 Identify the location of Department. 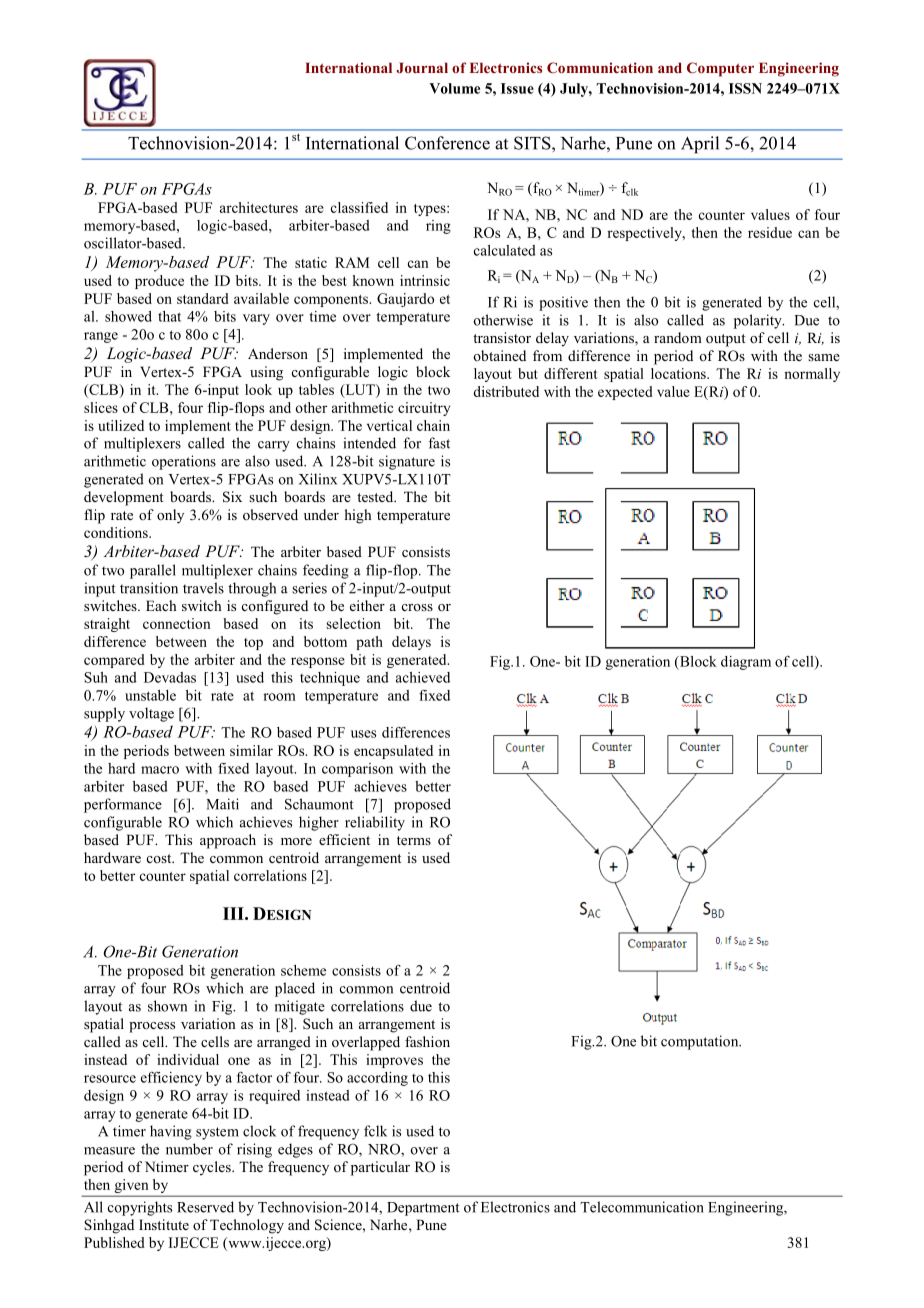
(423, 1209).
